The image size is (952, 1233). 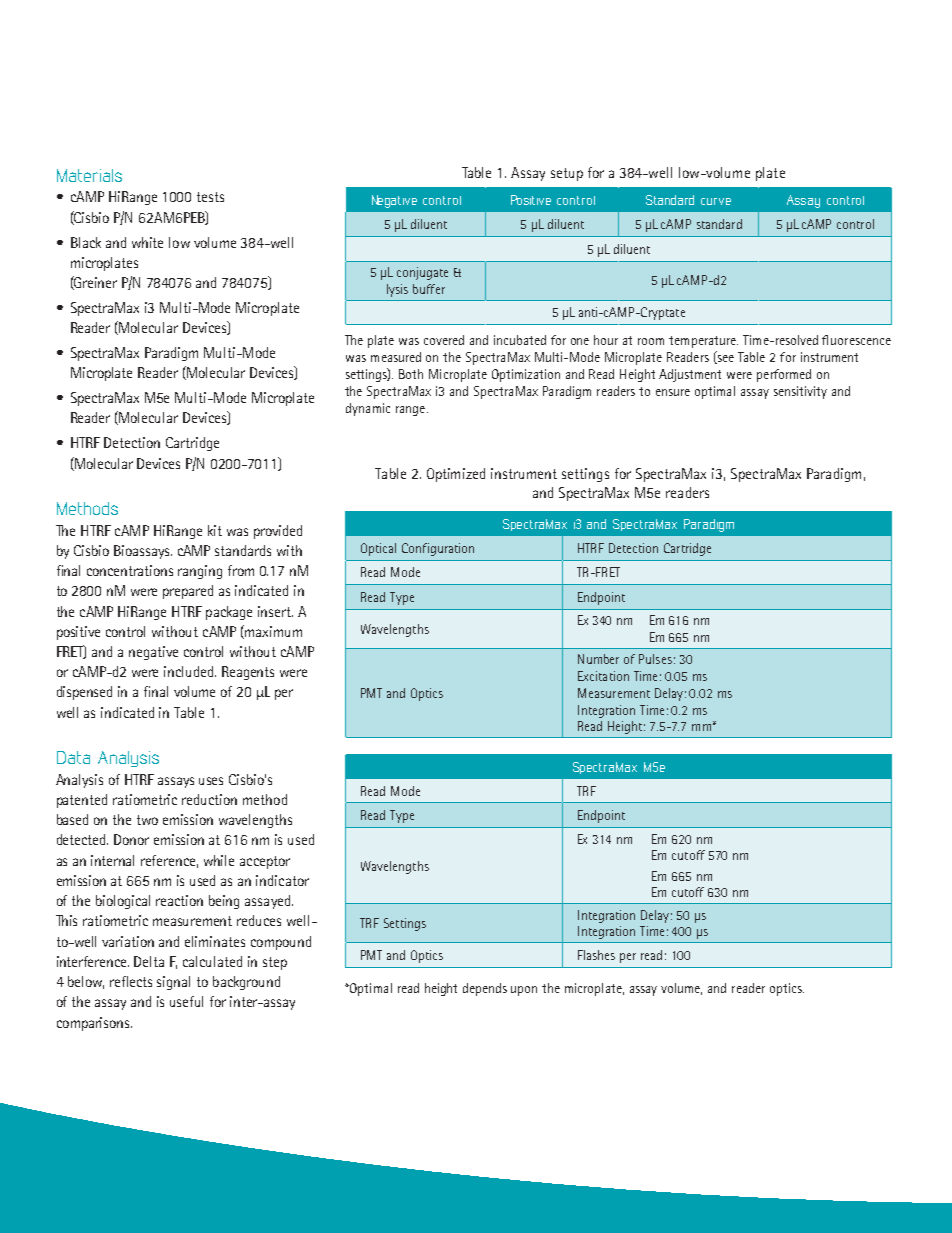 What do you see at coordinates (603, 676) in the screenshot?
I see `Excitation` at bounding box center [603, 676].
